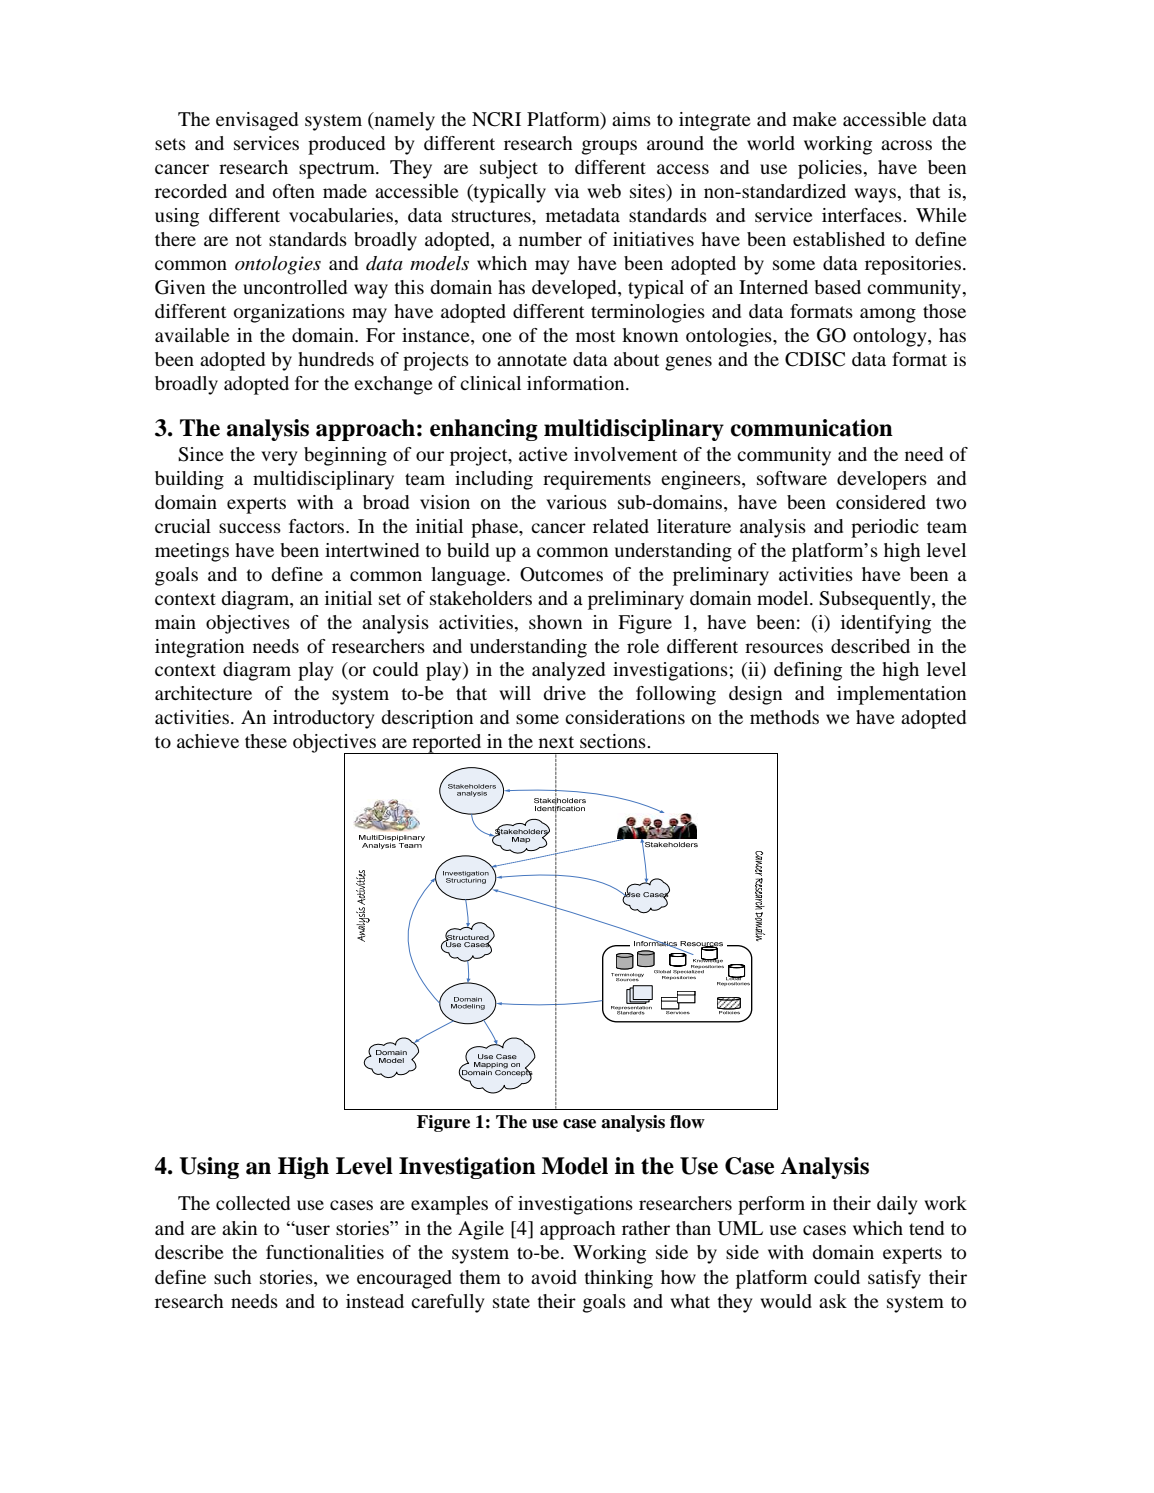 This screenshot has height=1493, width=1154. What do you see at coordinates (233, 1277) in the screenshot?
I see `such` at bounding box center [233, 1277].
